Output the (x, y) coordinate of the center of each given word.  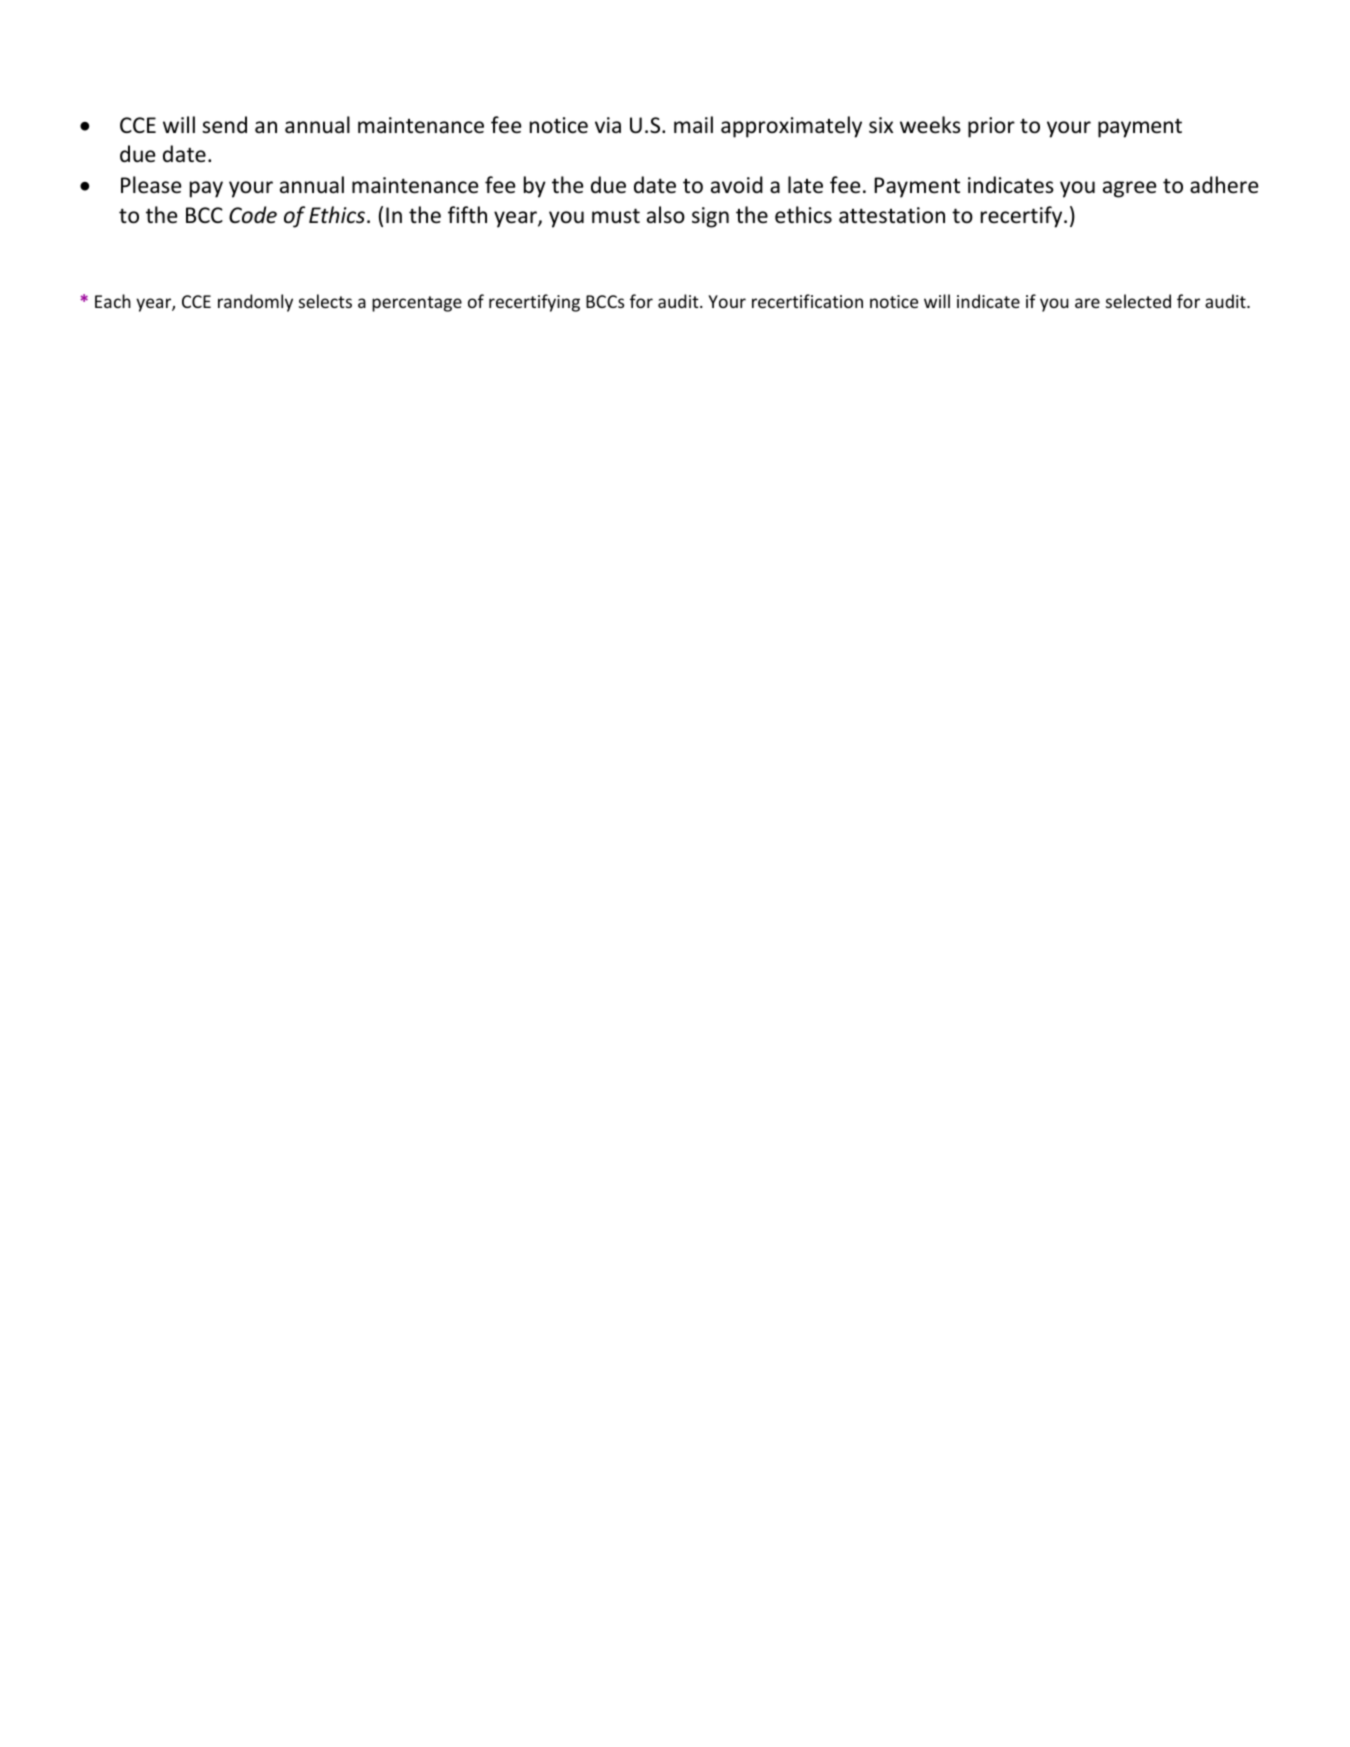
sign (710, 217)
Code (253, 215)
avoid (737, 185)
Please (151, 185)
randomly (255, 303)
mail (693, 124)
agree (1130, 189)
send (224, 125)
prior (991, 127)
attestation (892, 215)
